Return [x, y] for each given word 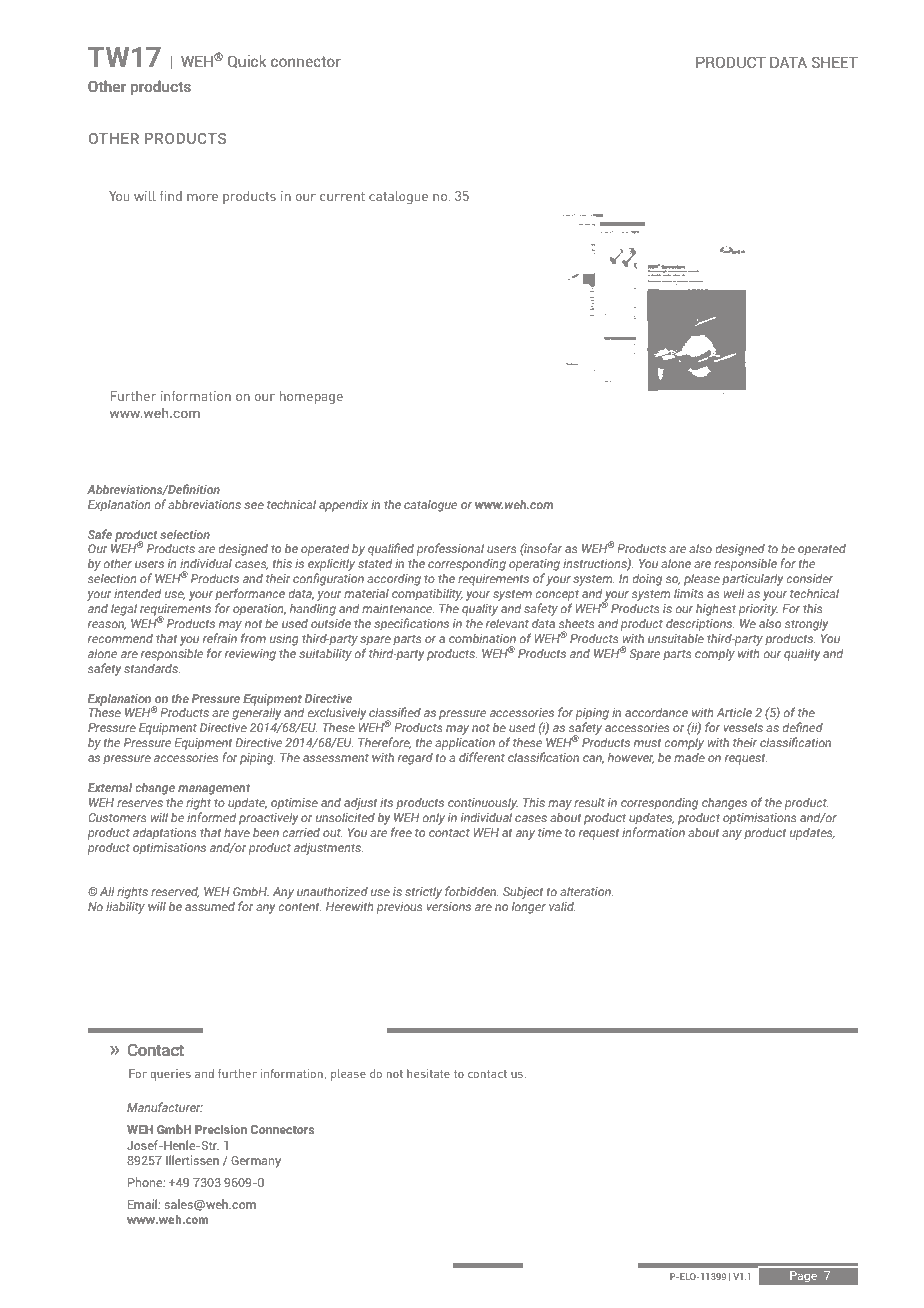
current [342, 196]
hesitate [428, 1073]
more [202, 197]
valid [562, 906]
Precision [221, 1129]
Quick [247, 61]
